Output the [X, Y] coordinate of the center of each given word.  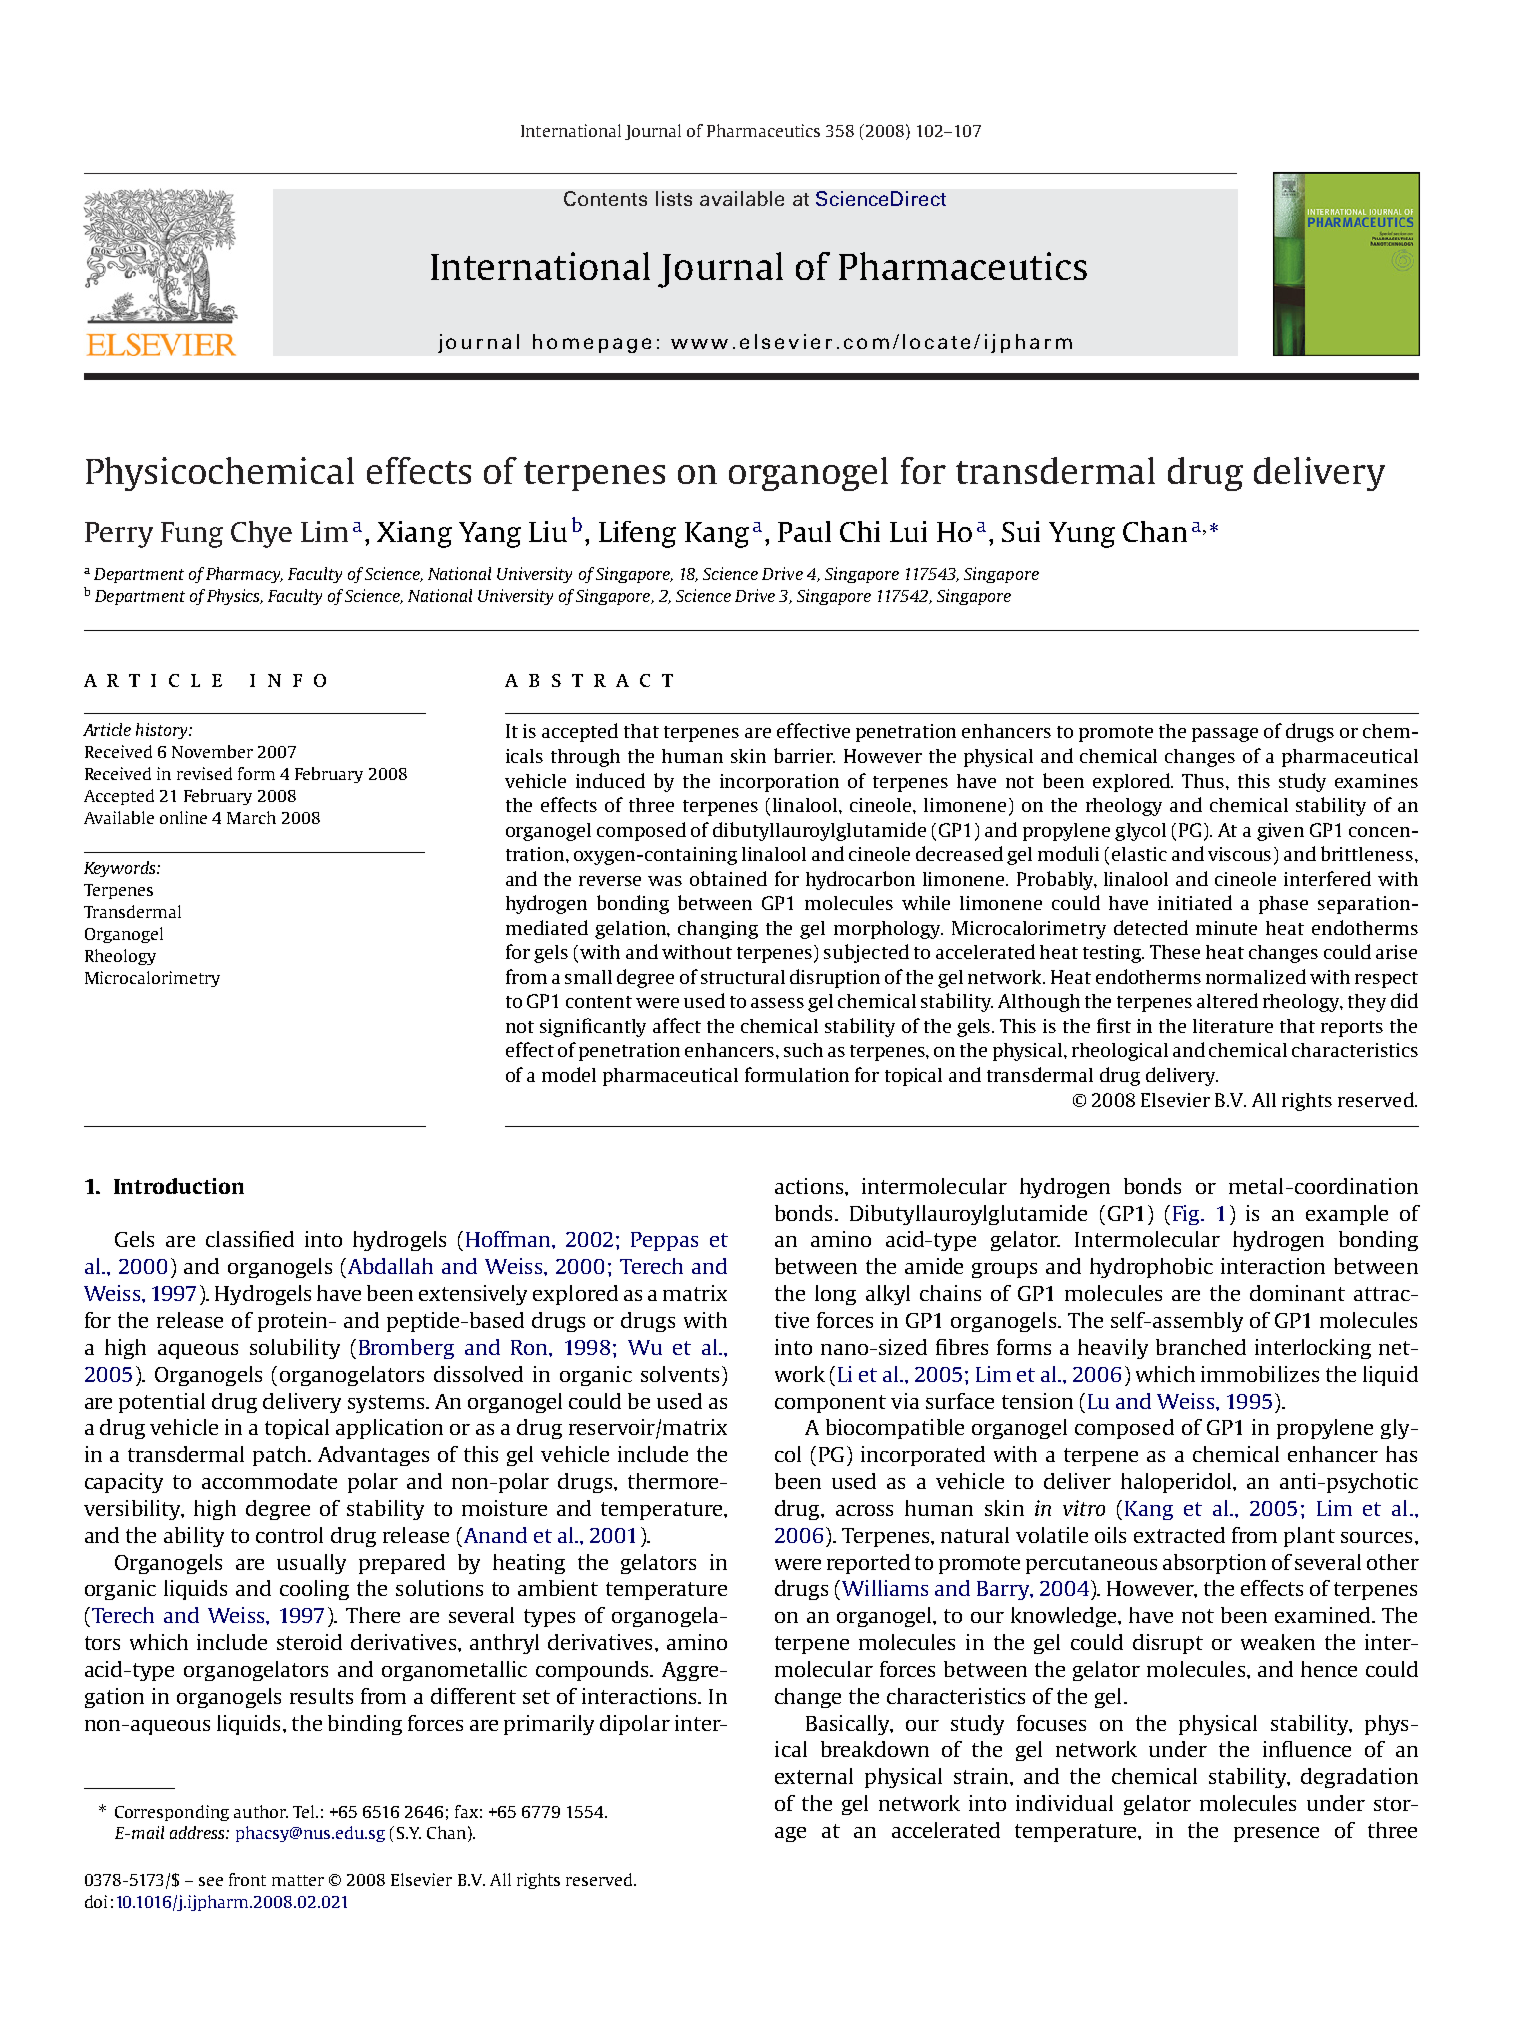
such [803, 1050]
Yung [1082, 535]
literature [1233, 1026]
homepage [592, 343]
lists [674, 198]
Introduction [179, 1186]
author [261, 1811]
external [814, 1776]
